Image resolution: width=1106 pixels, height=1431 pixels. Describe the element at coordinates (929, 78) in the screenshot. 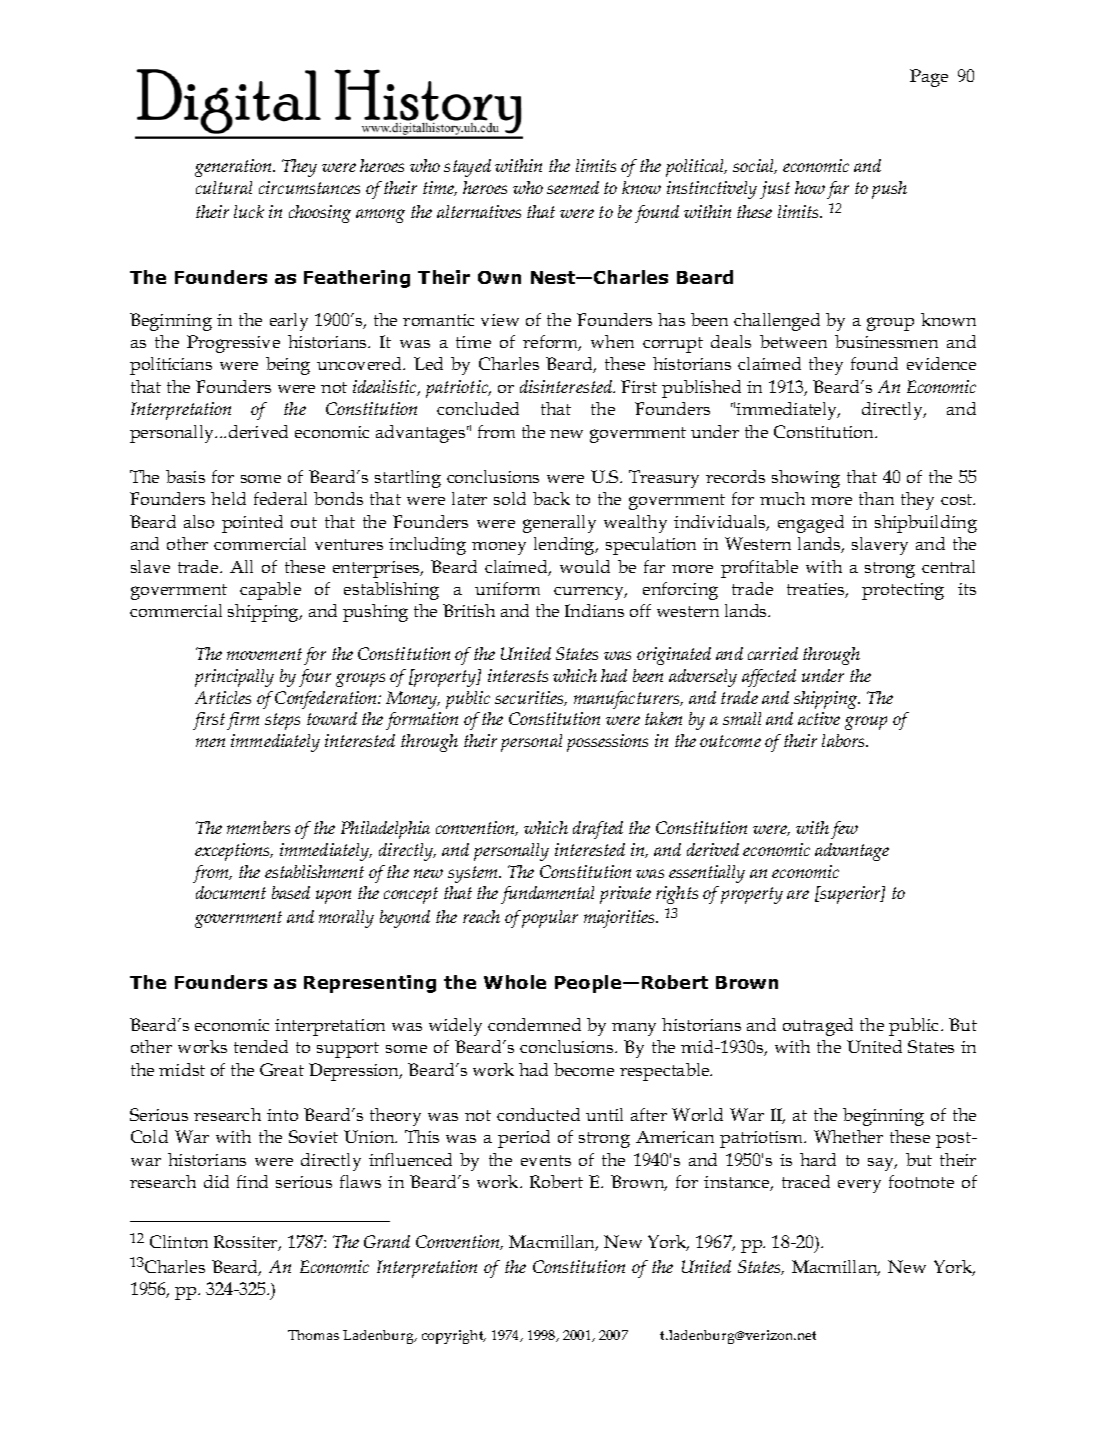

I see `Page` at that location.
